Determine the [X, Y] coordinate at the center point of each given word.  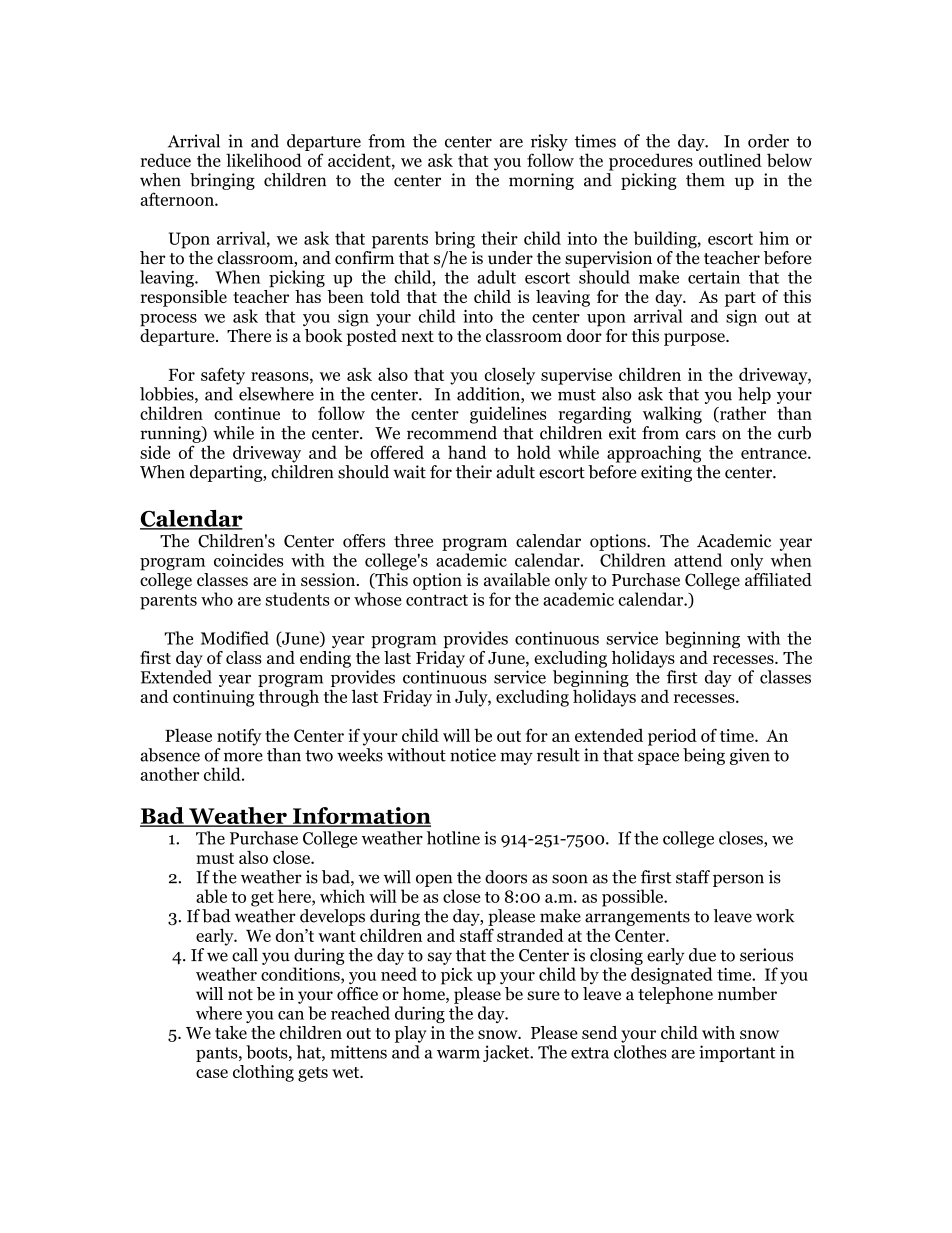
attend [698, 560]
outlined [730, 160]
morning [541, 181]
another [169, 774]
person [738, 880]
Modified [235, 638]
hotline [453, 838]
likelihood [264, 160]
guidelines [508, 415]
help [754, 395]
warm [458, 1054]
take [231, 1032]
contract [437, 600]
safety [223, 376]
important [737, 1053]
